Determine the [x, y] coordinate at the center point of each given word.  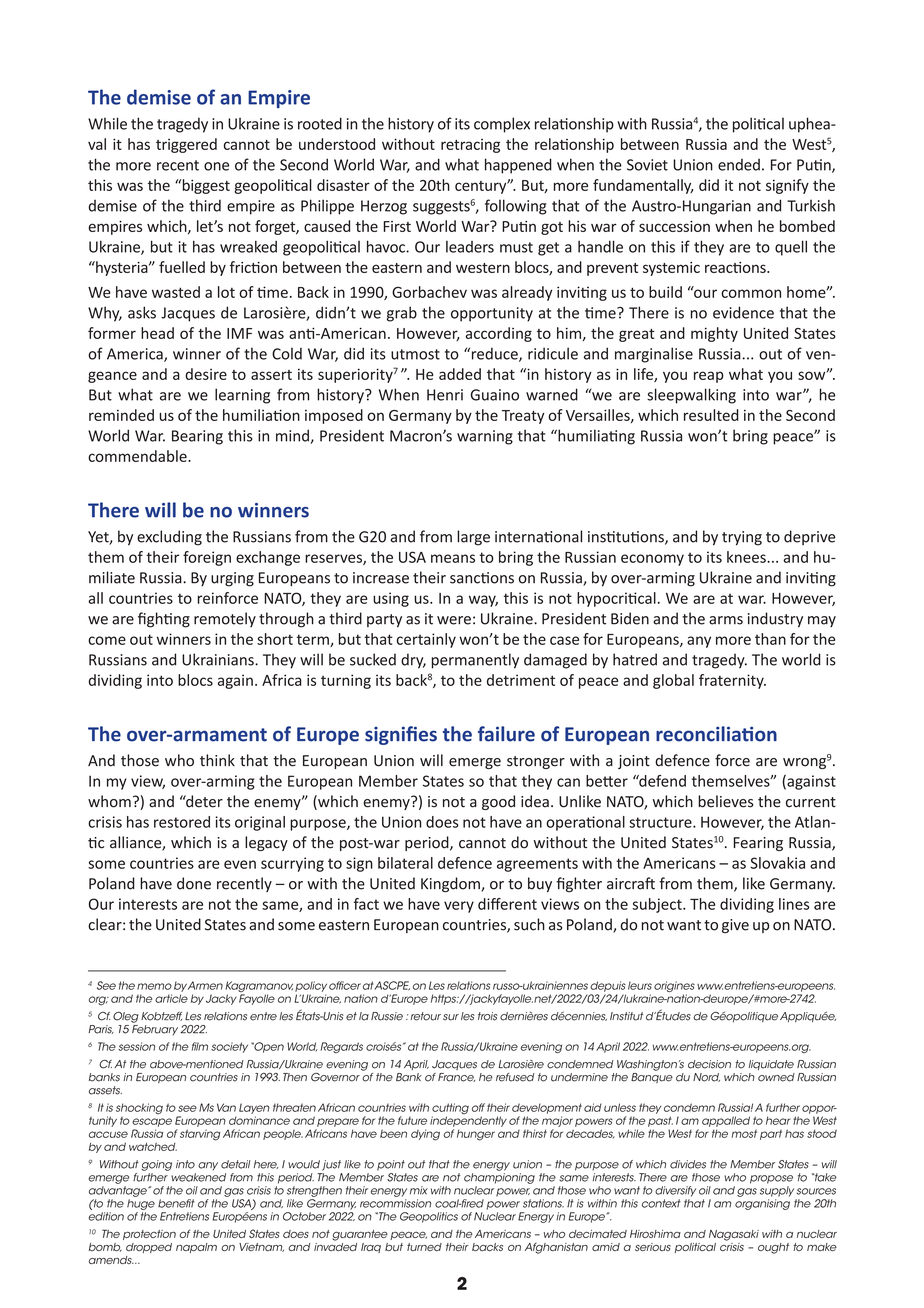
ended [739, 165]
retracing [470, 146]
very [459, 907]
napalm [196, 1248]
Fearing [758, 844]
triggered [186, 145]
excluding [169, 538]
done [194, 883]
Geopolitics [429, 1217]
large [473, 538]
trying [742, 538]
